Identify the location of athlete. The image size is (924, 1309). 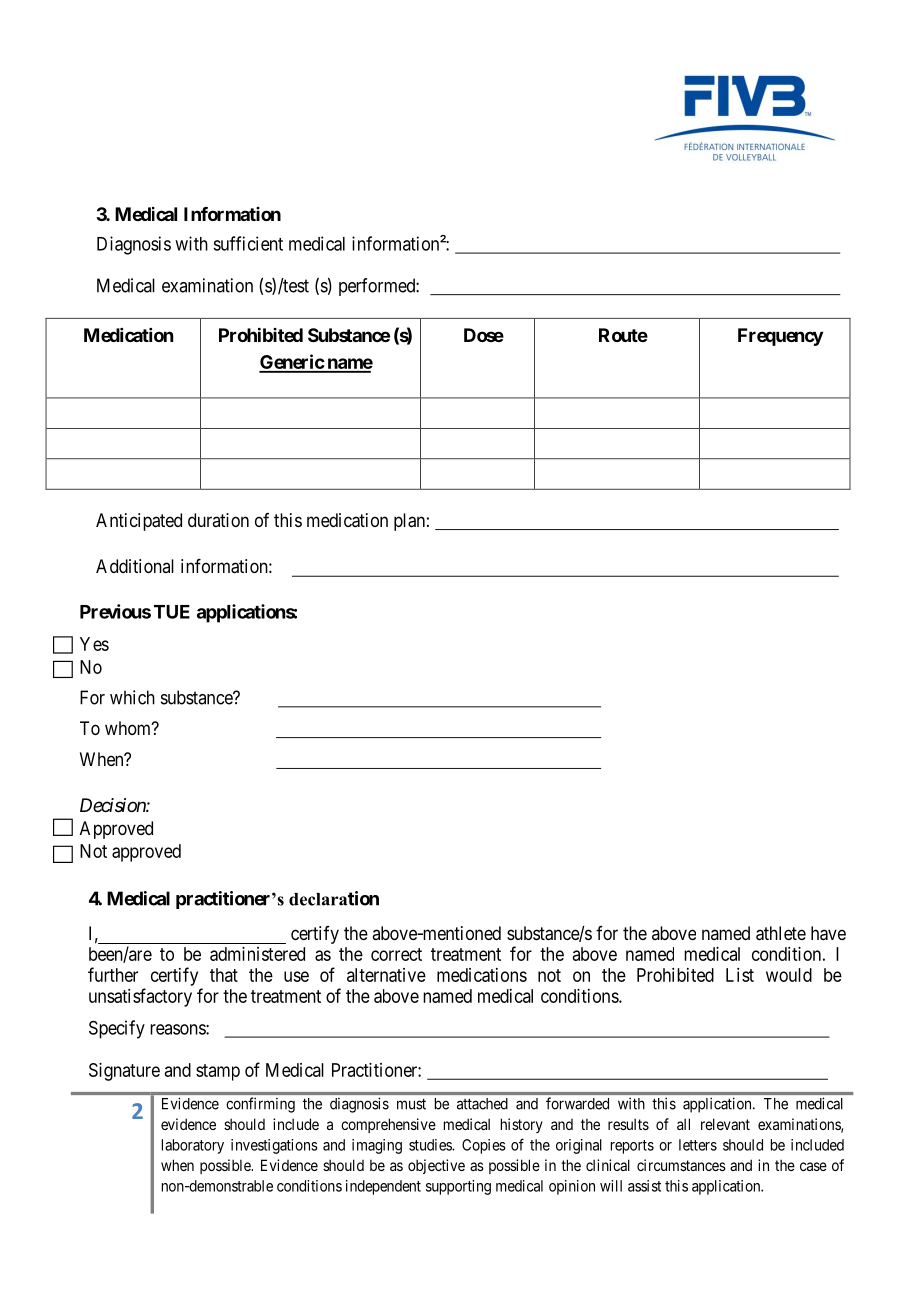
(781, 933).
